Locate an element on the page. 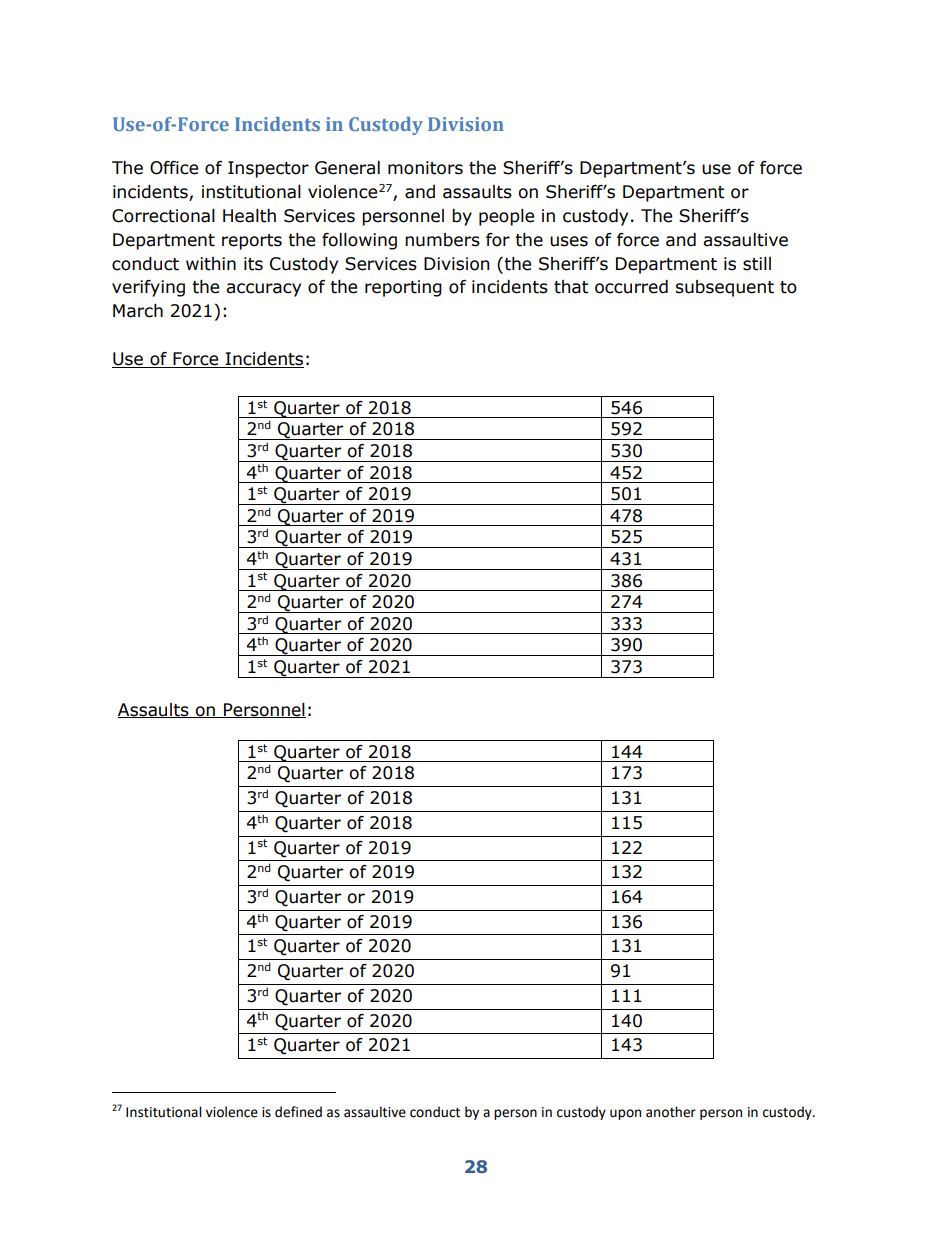 This document has height=1233, width=952. verifying is located at coordinates (148, 288).
